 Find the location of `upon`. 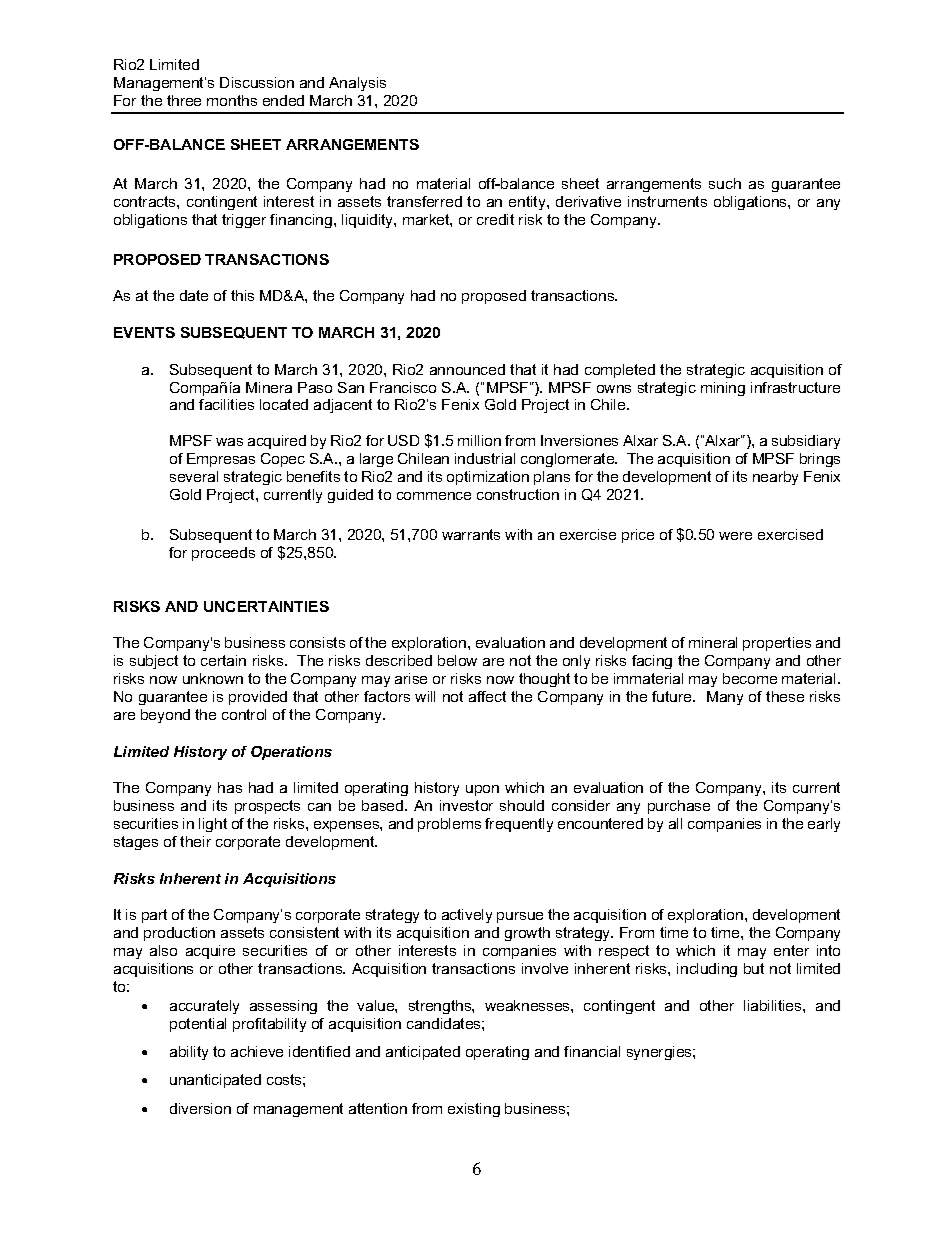

upon is located at coordinates (482, 790).
